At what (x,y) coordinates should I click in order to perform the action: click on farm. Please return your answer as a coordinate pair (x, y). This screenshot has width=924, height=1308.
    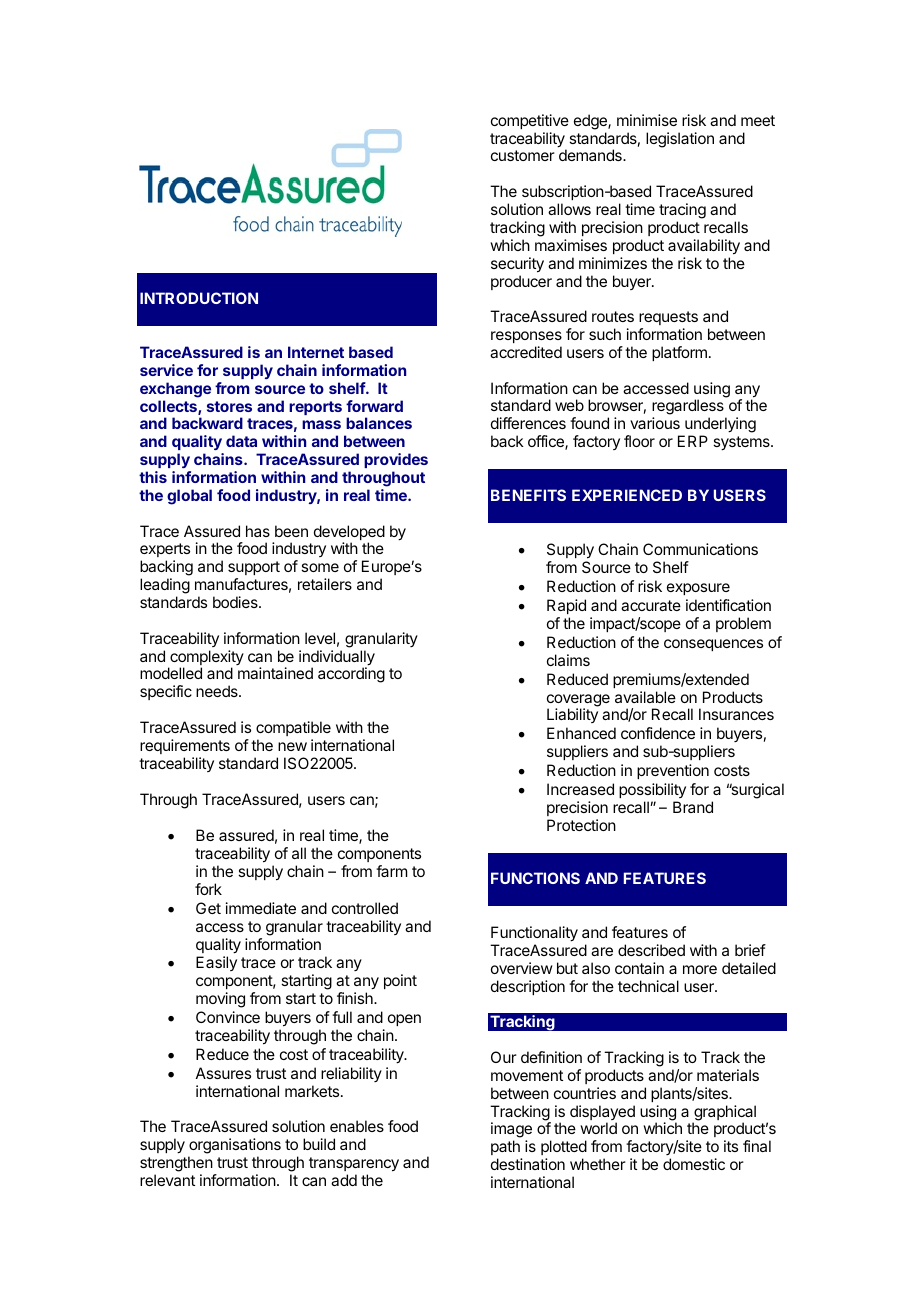
    Looking at the image, I should click on (391, 871).
